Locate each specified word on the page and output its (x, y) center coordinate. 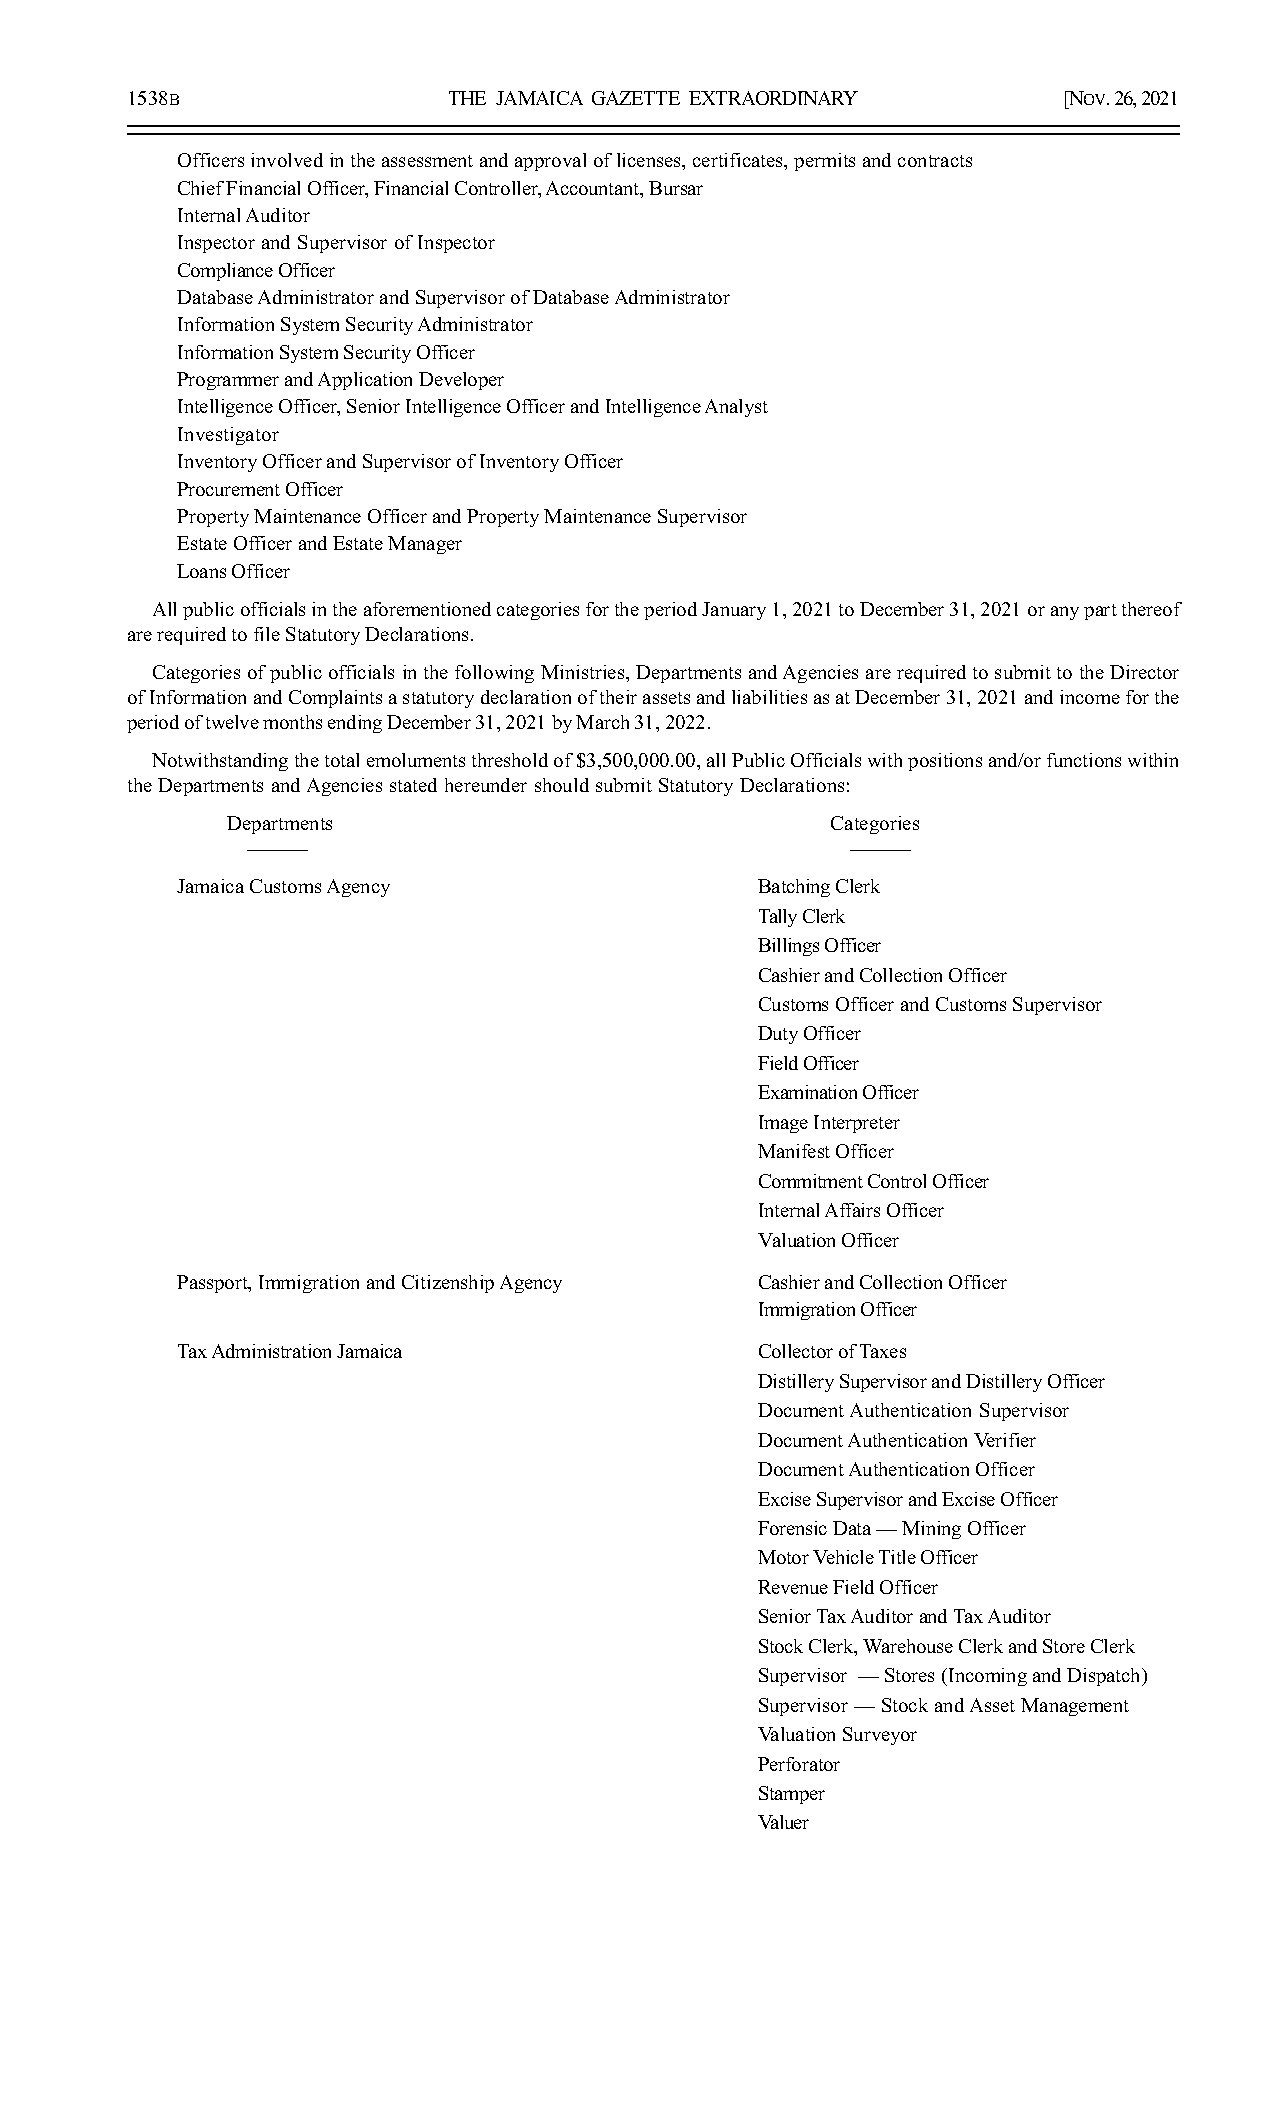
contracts (935, 161)
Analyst (736, 408)
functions (1084, 760)
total (342, 760)
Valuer (783, 1822)
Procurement (228, 489)
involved (287, 160)
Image (783, 1124)
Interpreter (857, 1124)
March (602, 722)
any (1065, 613)
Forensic (792, 1528)
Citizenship (448, 1284)
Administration (271, 1351)
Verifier (1005, 1440)
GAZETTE (636, 98)
